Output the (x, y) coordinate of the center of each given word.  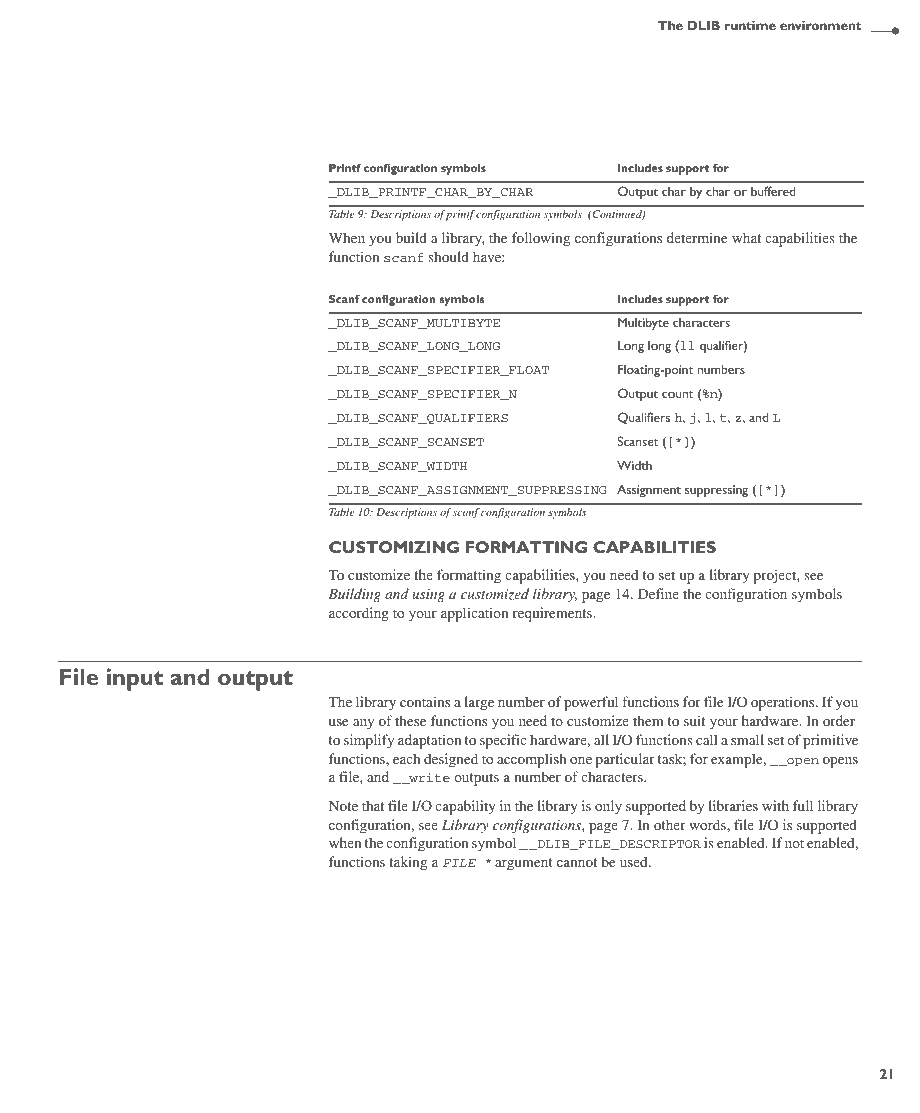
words (708, 824)
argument (524, 864)
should (448, 256)
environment (820, 25)
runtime (750, 25)
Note (343, 806)
